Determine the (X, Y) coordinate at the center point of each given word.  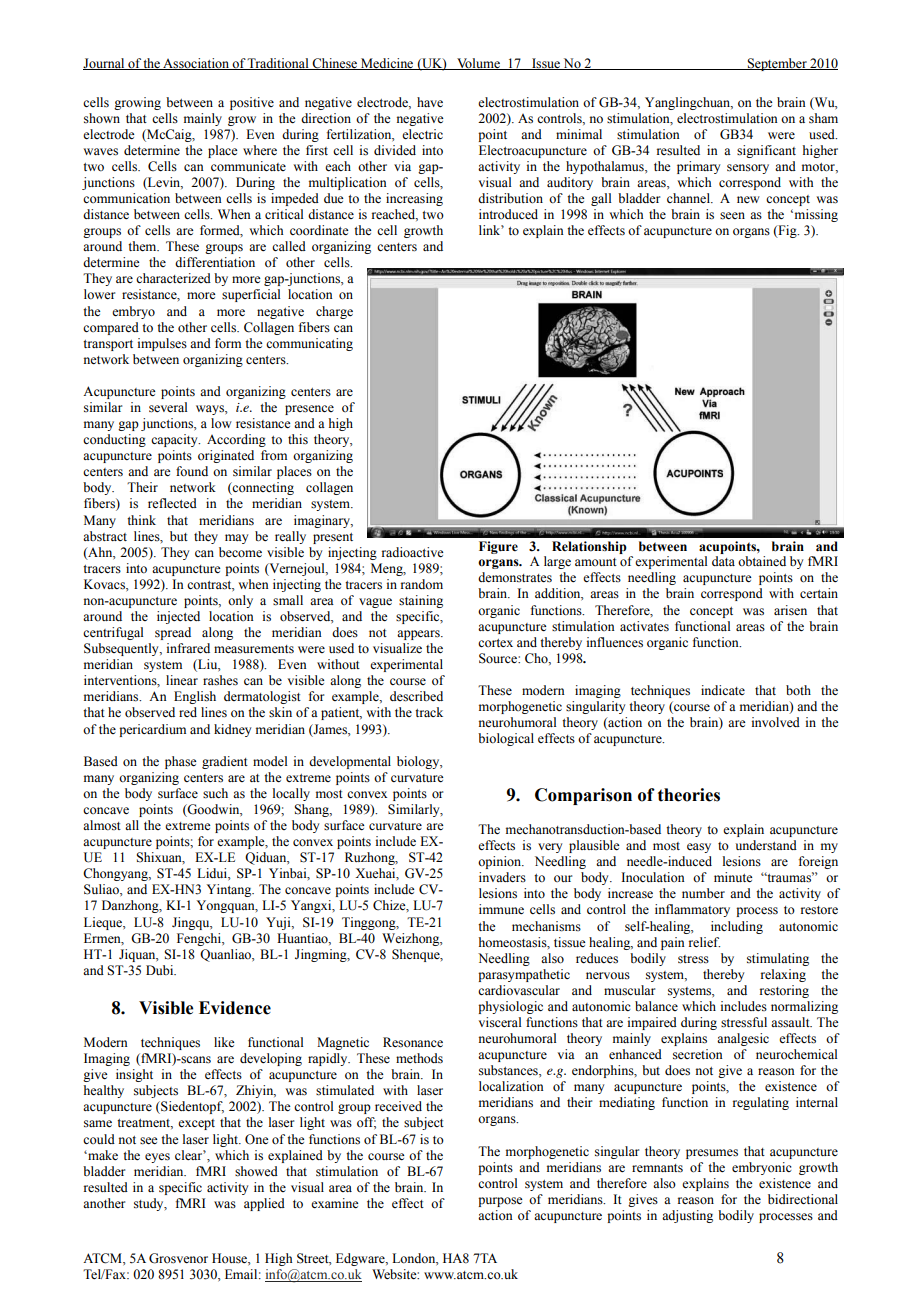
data (723, 561)
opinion (501, 862)
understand (766, 845)
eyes (157, 1158)
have (430, 102)
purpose (500, 1202)
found (192, 471)
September (777, 64)
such (215, 793)
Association (196, 64)
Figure (498, 547)
